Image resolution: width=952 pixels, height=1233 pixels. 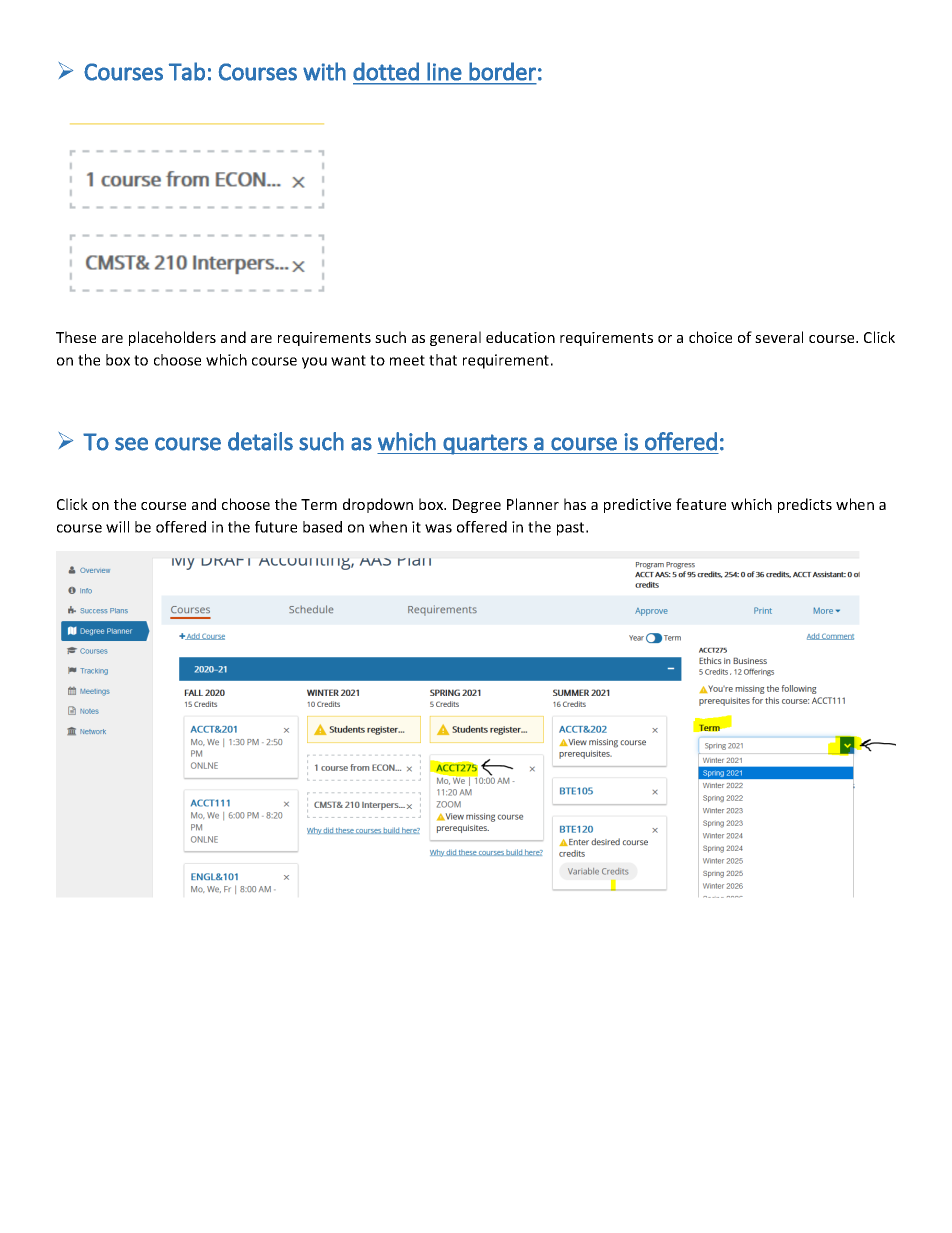 I want to click on line, so click(x=444, y=71).
